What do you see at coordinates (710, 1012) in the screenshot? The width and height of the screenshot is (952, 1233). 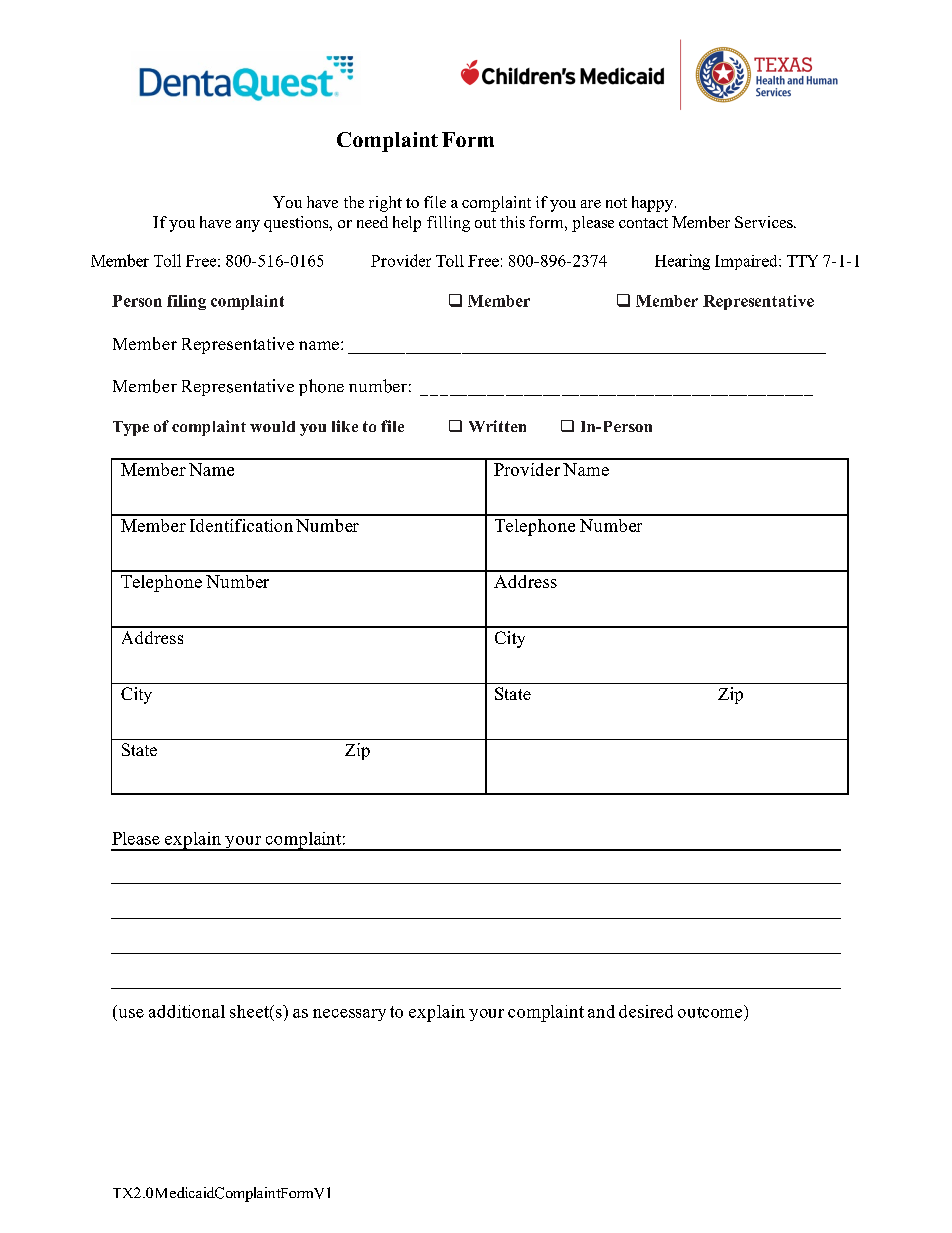 I see `outcome` at bounding box center [710, 1012].
